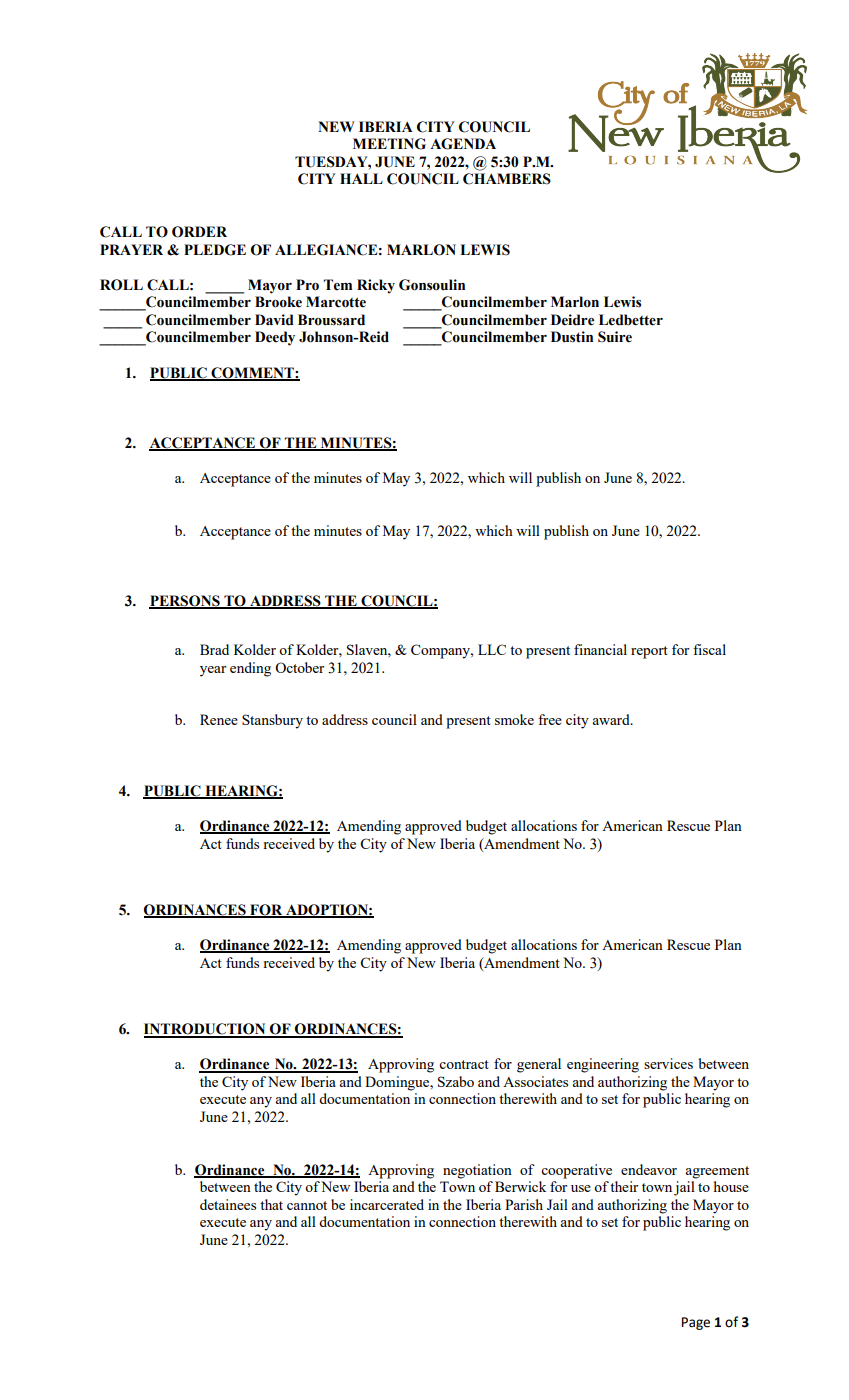  What do you see at coordinates (696, 1323) in the document?
I see `Page` at bounding box center [696, 1323].
